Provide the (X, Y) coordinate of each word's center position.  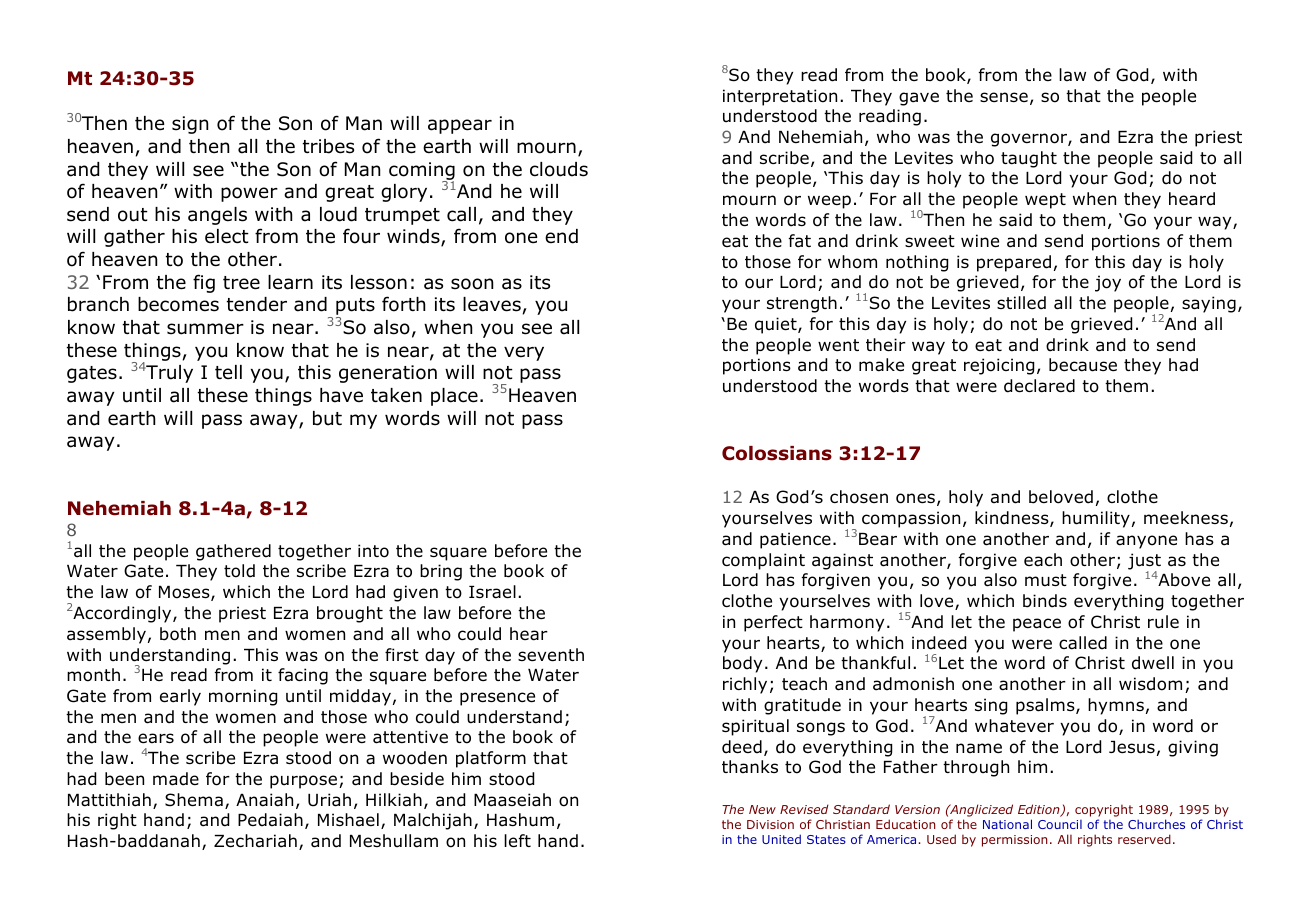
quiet (777, 325)
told (239, 571)
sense (1004, 97)
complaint (763, 561)
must (1046, 580)
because (1083, 365)
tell (228, 372)
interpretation (780, 97)
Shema (194, 800)
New (762, 809)
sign (190, 125)
